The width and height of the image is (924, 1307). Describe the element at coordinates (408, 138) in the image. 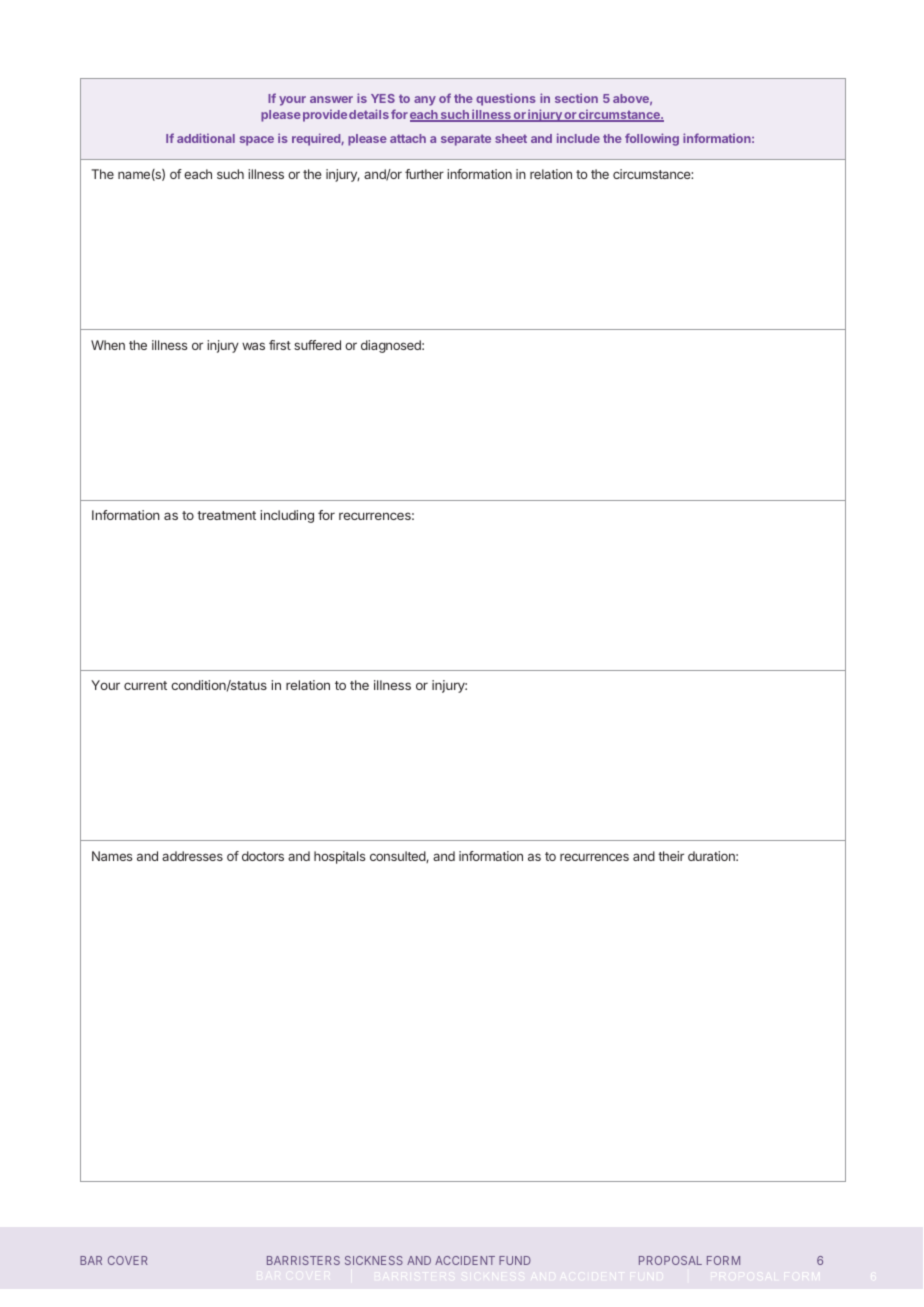

I see `attach` at that location.
